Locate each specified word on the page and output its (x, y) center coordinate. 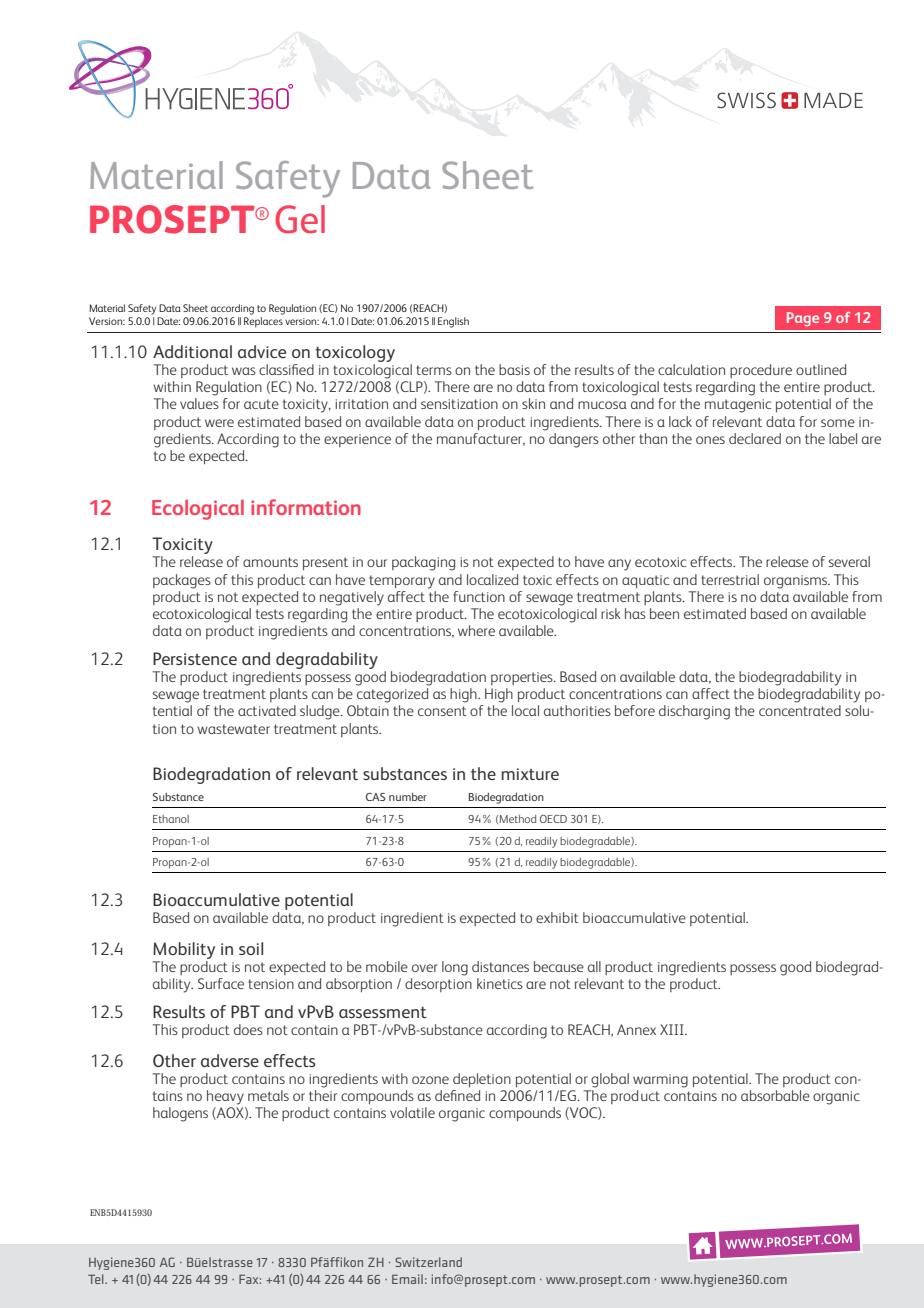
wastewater (233, 729)
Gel (300, 219)
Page (803, 319)
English (453, 322)
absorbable (775, 1095)
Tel (97, 1279)
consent (442, 711)
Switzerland (428, 1262)
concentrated (800, 710)
